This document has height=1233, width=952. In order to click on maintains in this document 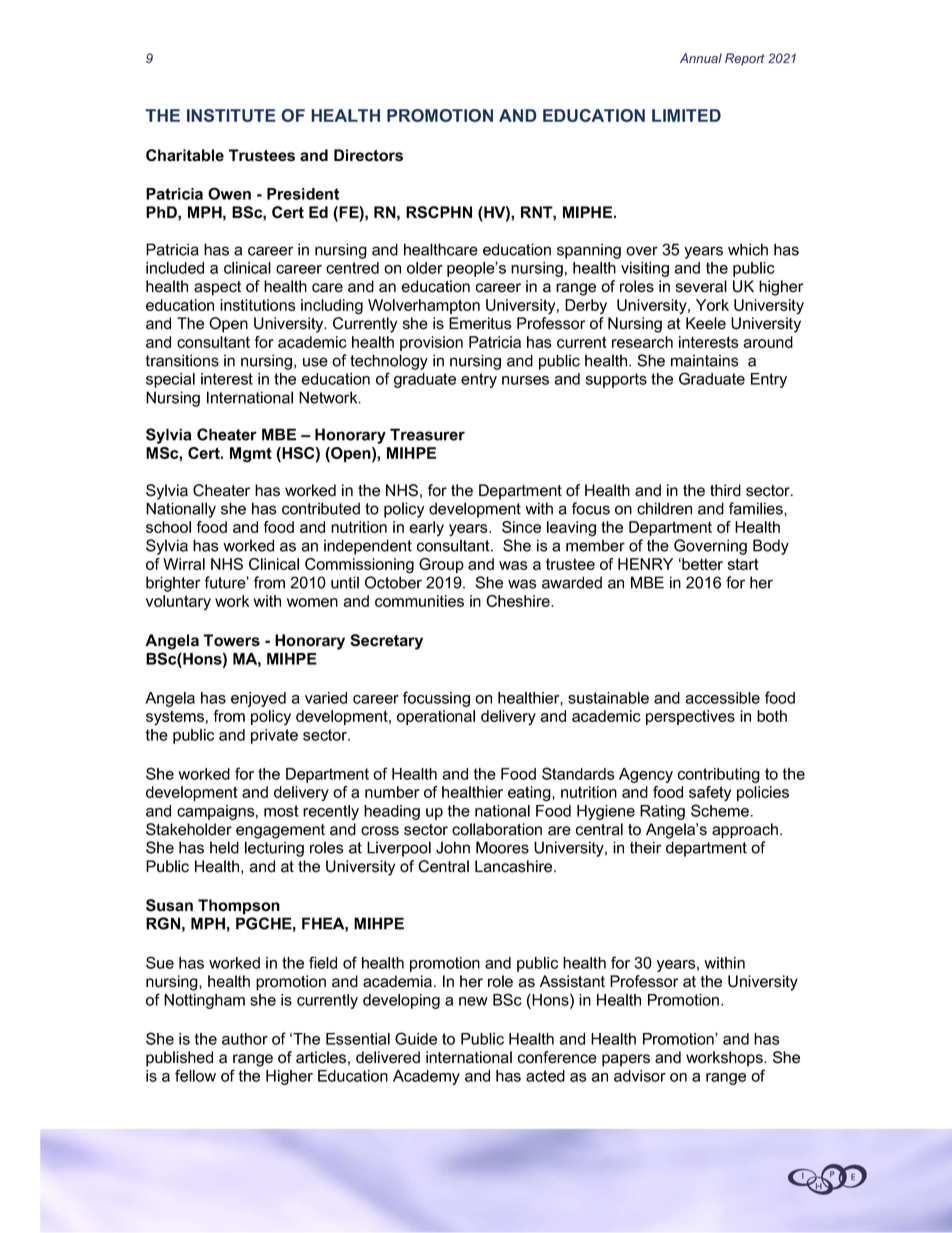, I will do `click(705, 360)`.
